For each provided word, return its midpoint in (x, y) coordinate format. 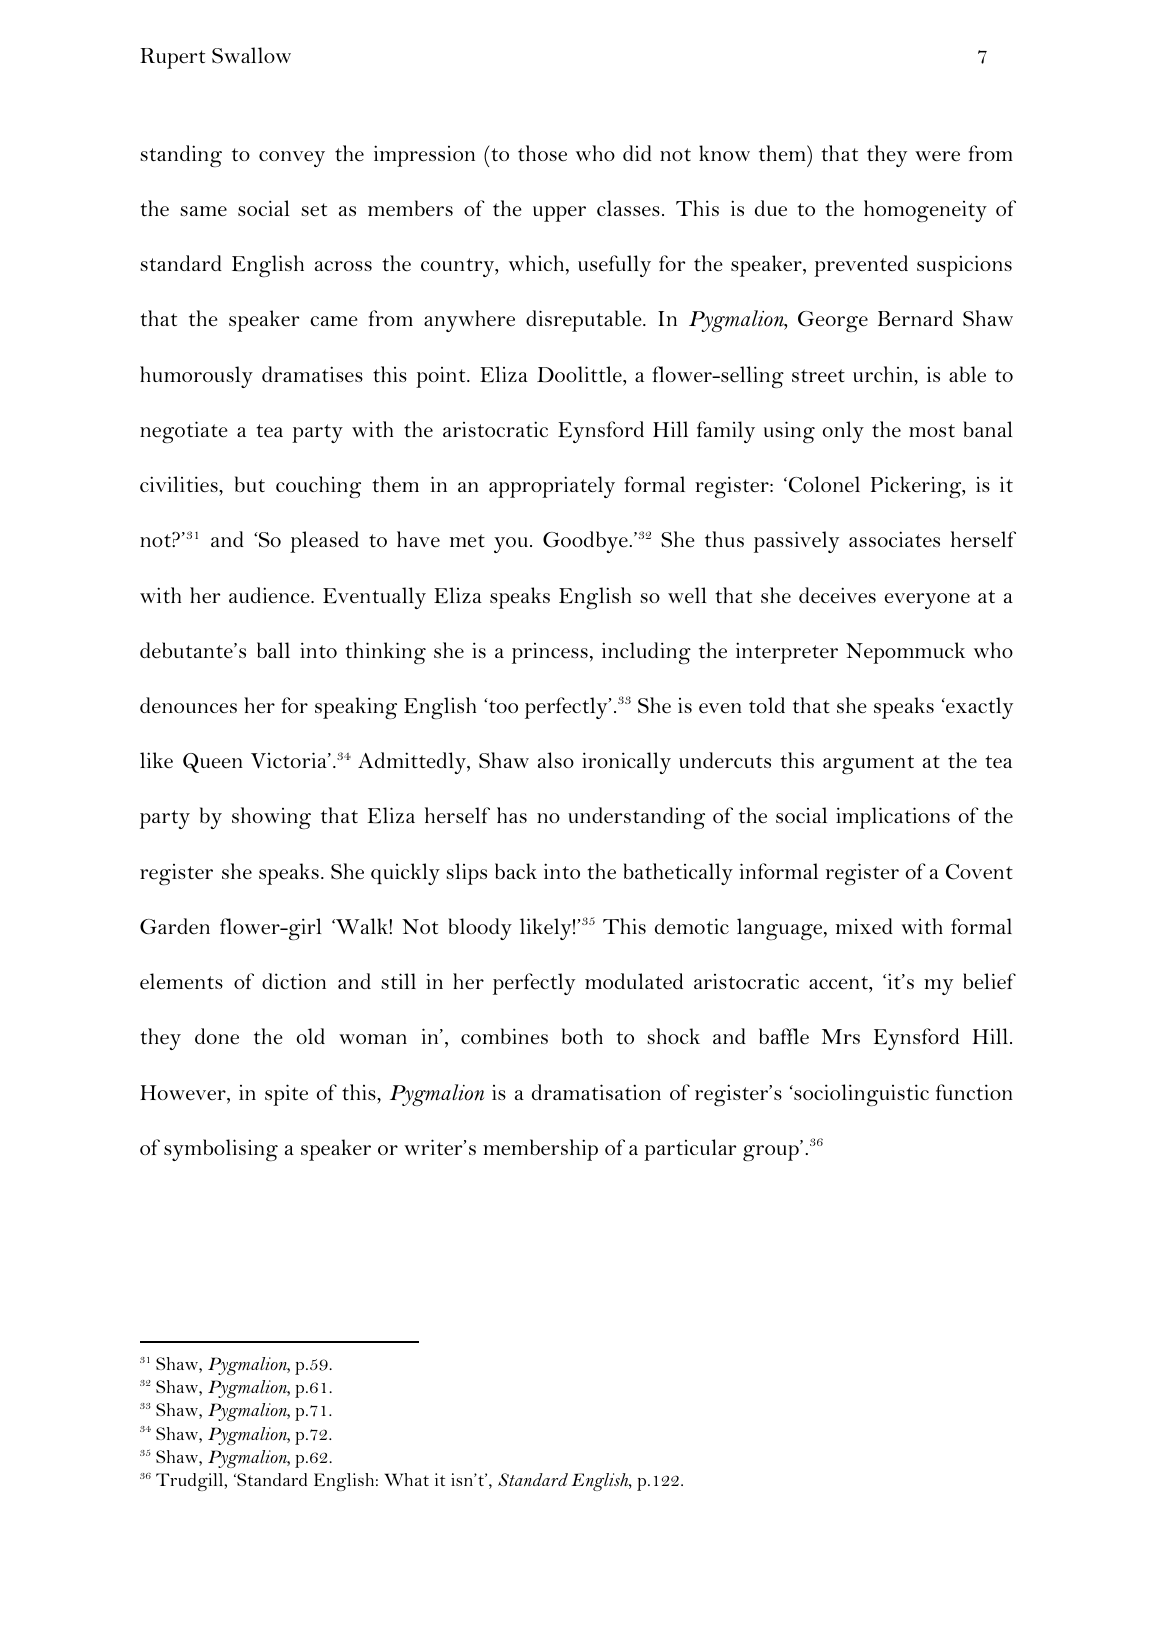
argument (868, 764)
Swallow (251, 55)
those (542, 153)
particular (690, 1150)
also (556, 760)
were (937, 156)
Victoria (290, 760)
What (407, 1479)
